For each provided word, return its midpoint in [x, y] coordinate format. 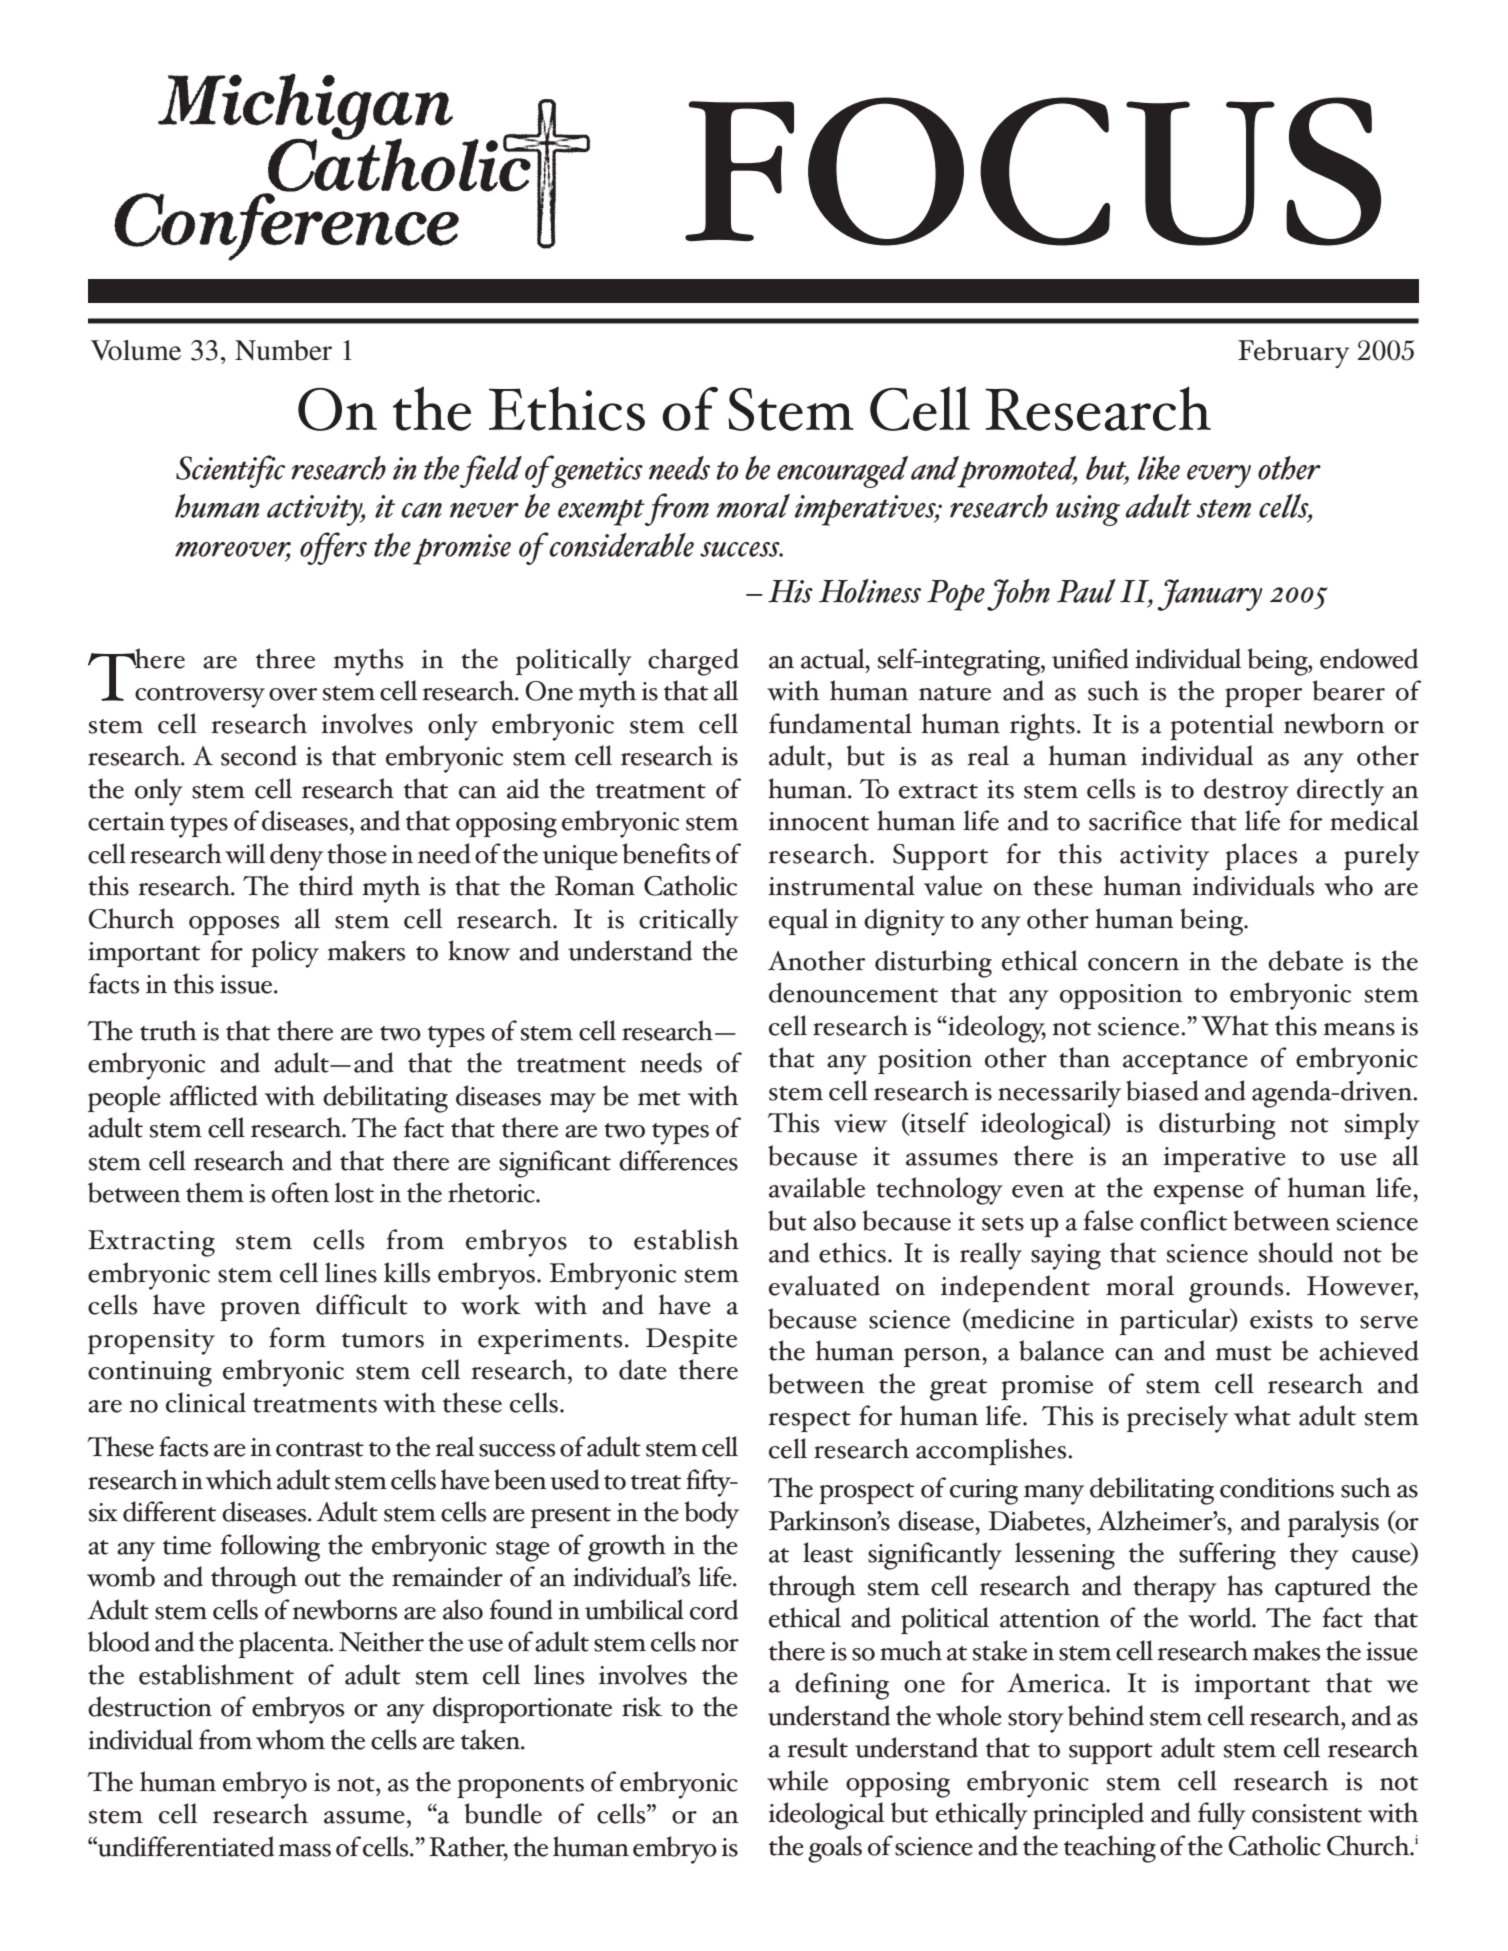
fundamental [840, 723]
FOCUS [1033, 171]
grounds [1236, 1289]
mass [304, 1850]
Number [283, 350]
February [1293, 353]
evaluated [824, 1285]
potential [1222, 726]
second [259, 755]
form [297, 1337]
